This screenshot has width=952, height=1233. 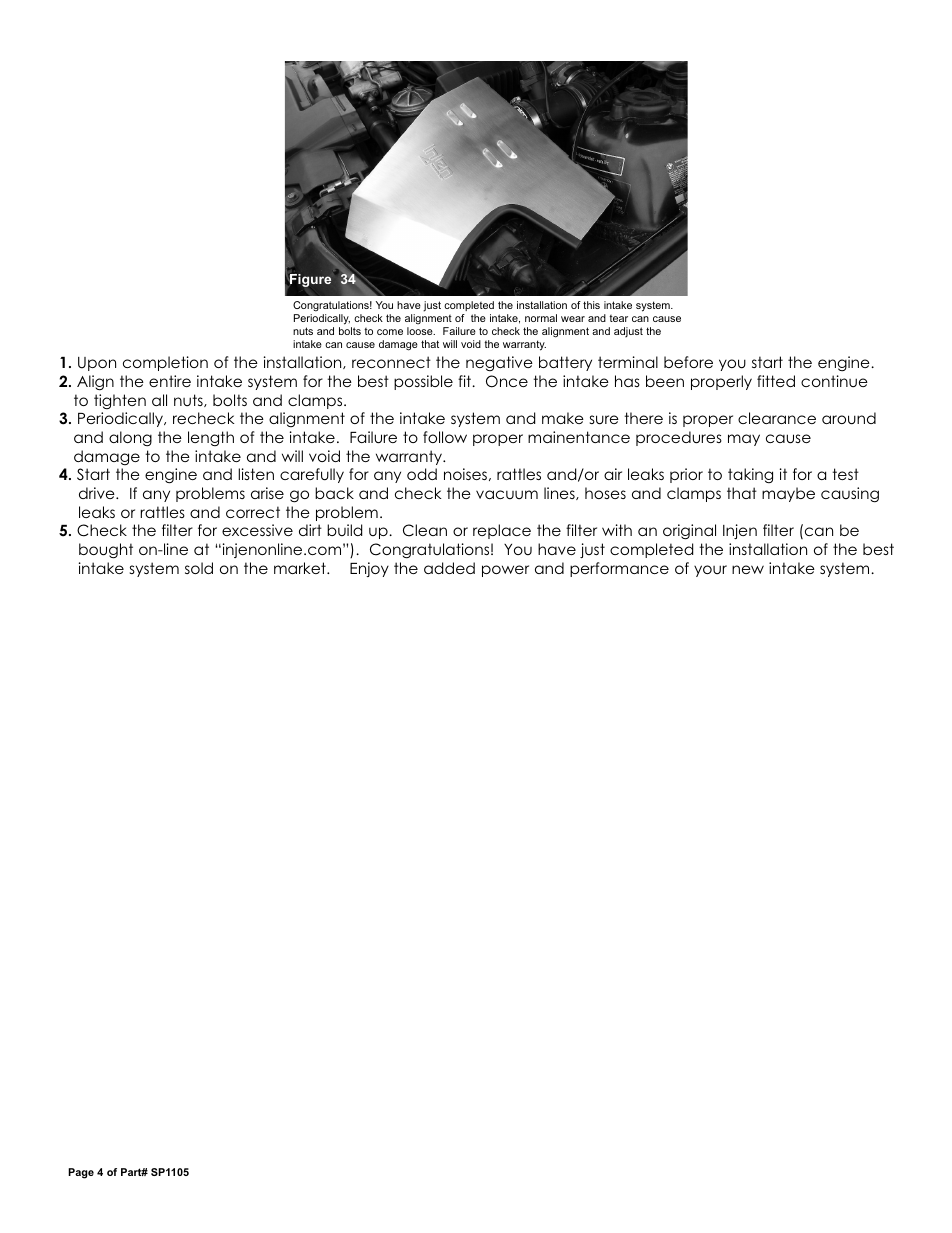 What do you see at coordinates (199, 568) in the screenshot?
I see `sold` at bounding box center [199, 568].
